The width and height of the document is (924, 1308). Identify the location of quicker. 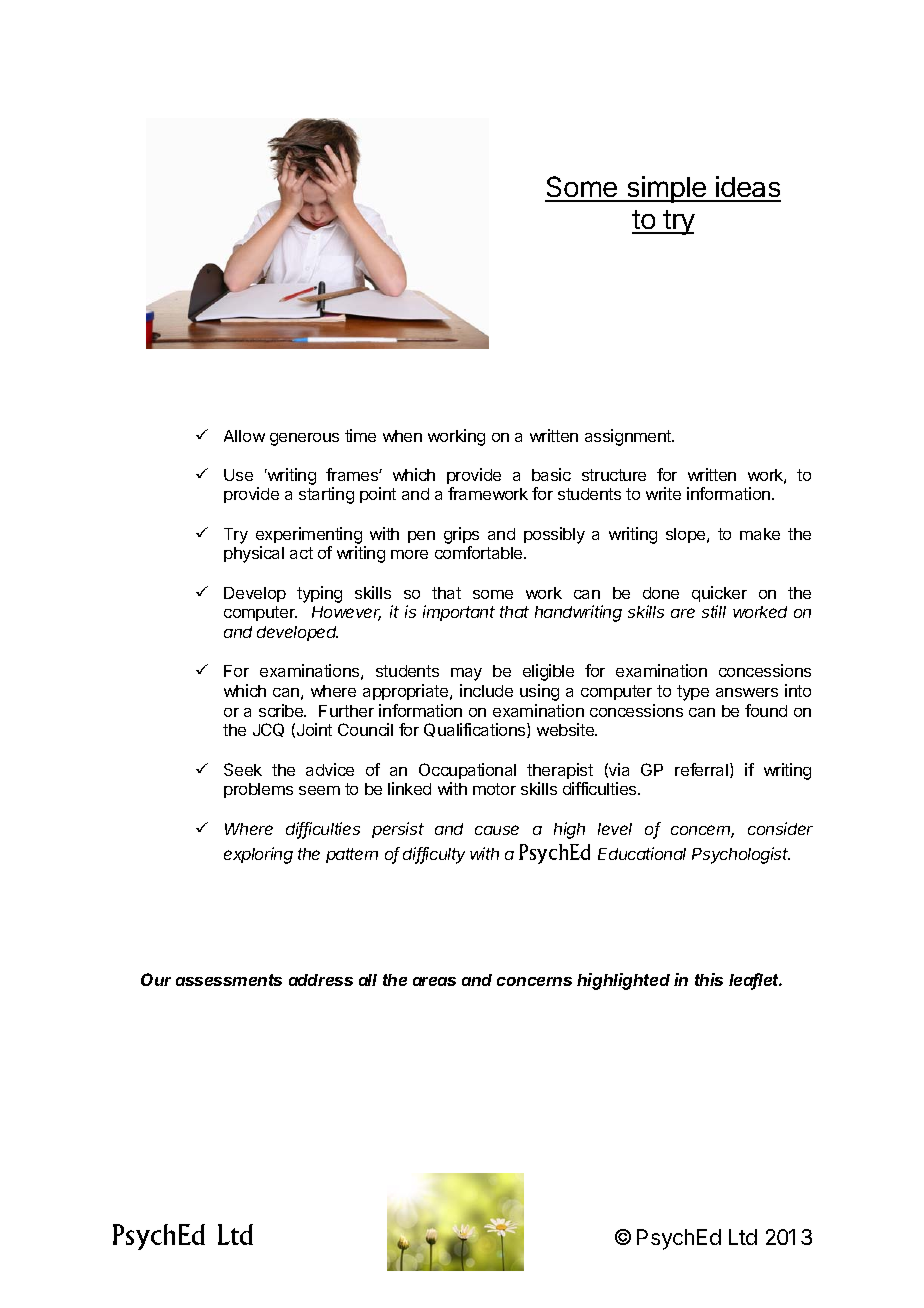
(719, 594).
